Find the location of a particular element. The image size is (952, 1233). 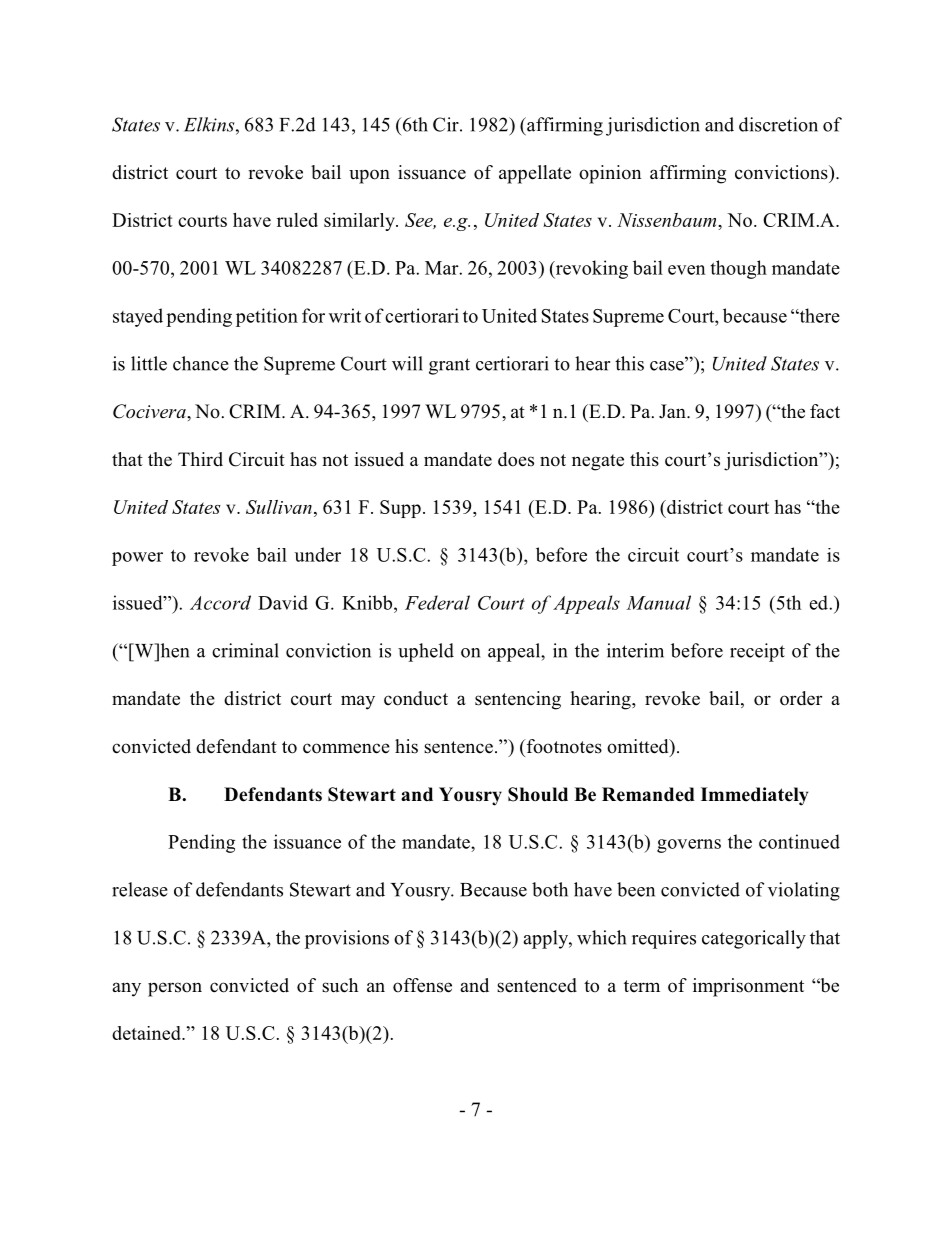

Federal is located at coordinates (437, 602).
